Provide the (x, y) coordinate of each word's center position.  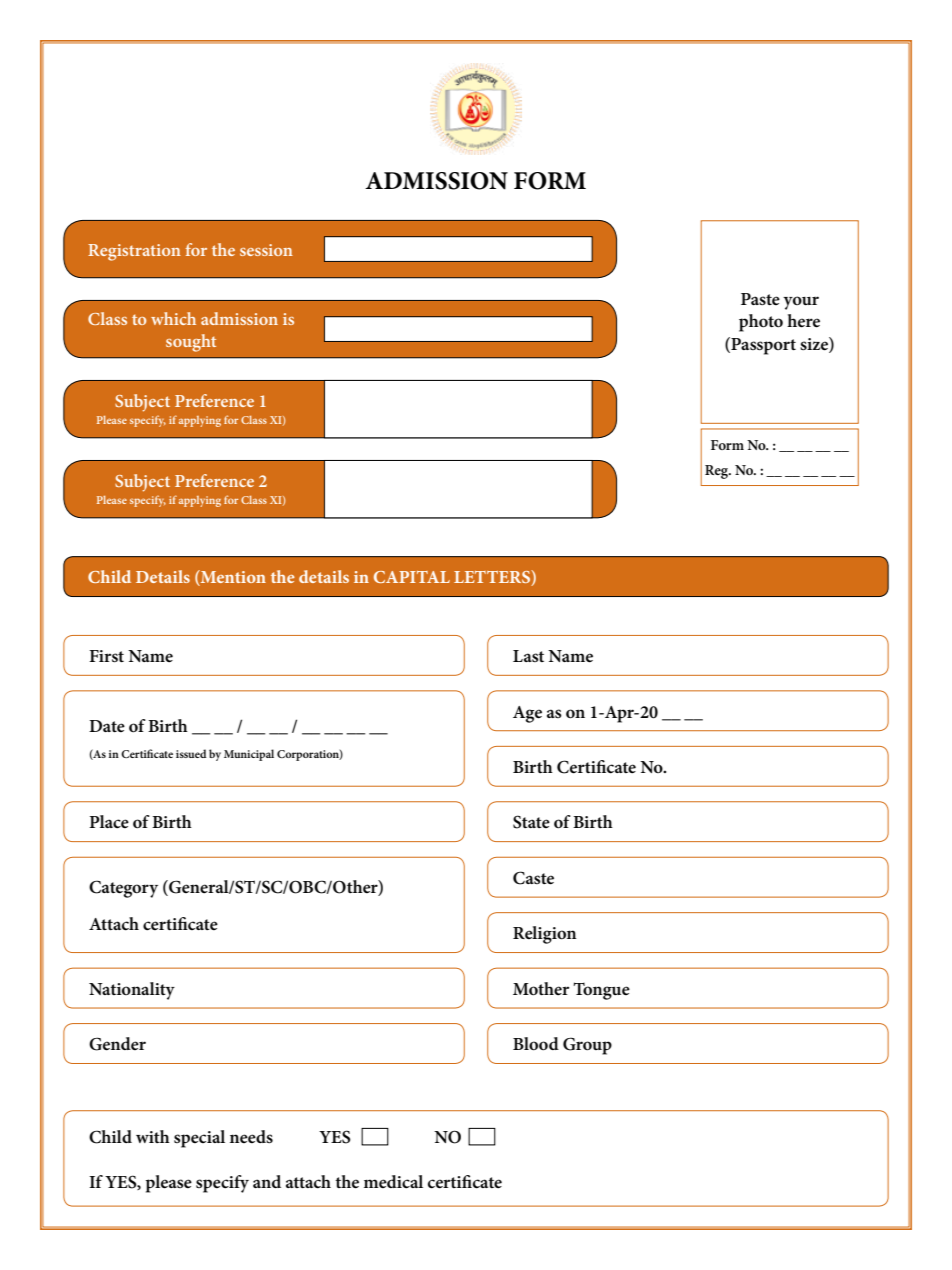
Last (528, 656)
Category (123, 889)
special (199, 1139)
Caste (533, 878)
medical (393, 1182)
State (531, 822)
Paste (760, 299)
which (173, 318)
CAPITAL (412, 577)
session (266, 250)
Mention (232, 578)
